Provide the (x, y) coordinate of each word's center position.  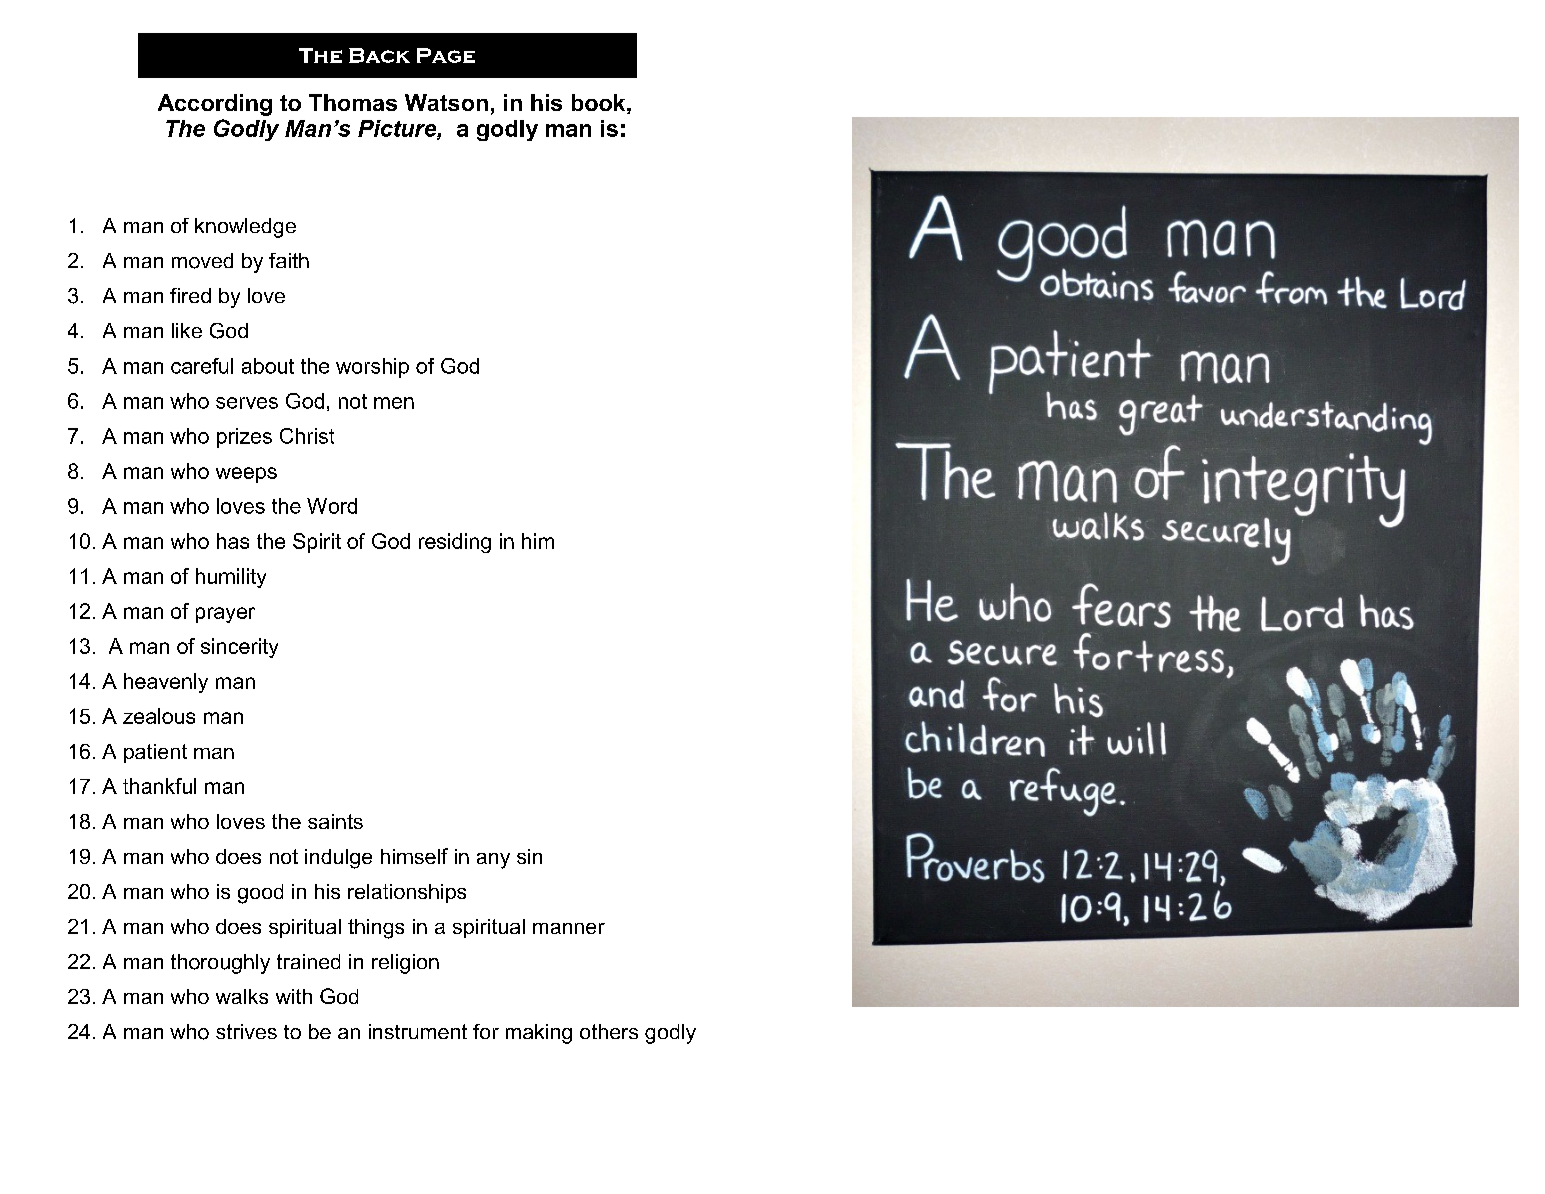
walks (242, 996)
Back (379, 55)
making (539, 1034)
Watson (446, 102)
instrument (418, 1031)
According (215, 105)
